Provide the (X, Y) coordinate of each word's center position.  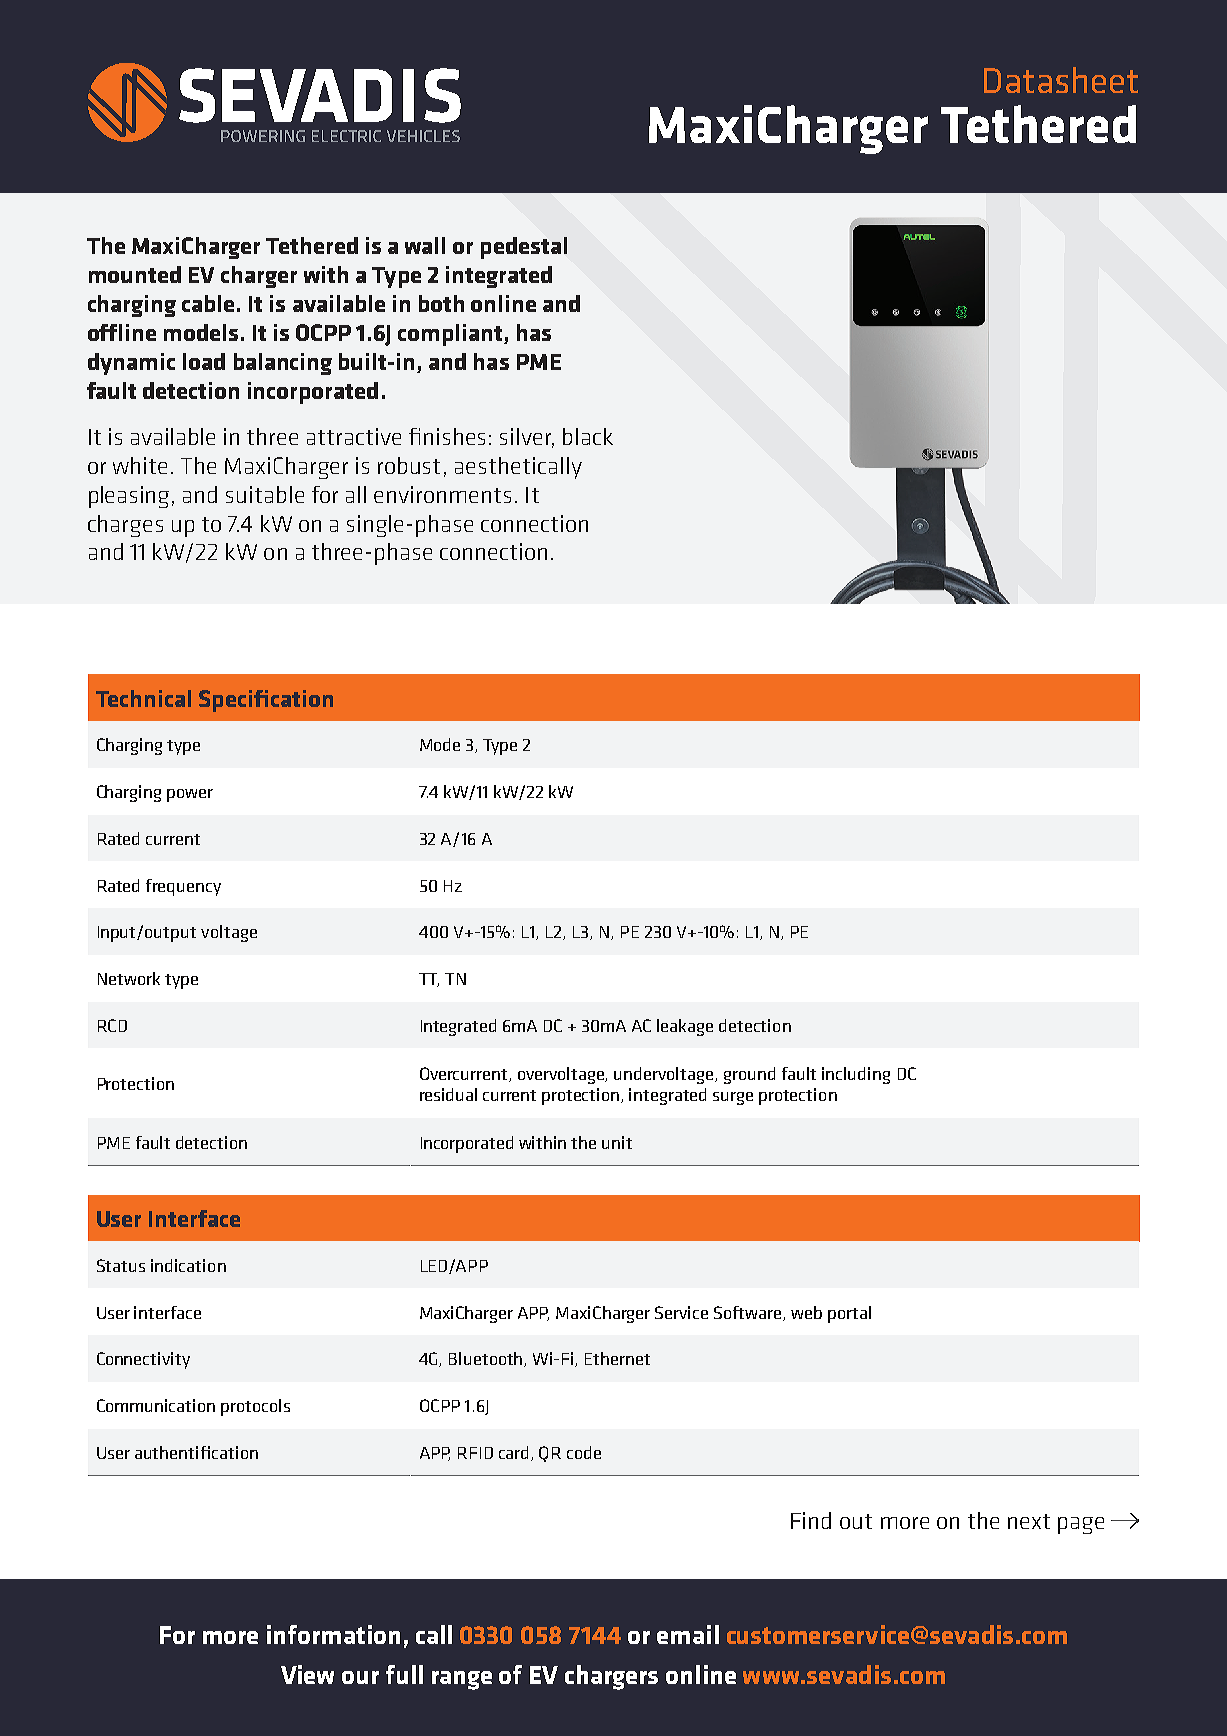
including (856, 1075)
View (307, 1674)
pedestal (524, 248)
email (688, 1634)
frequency (183, 887)
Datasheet (1061, 80)
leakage (685, 1027)
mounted (135, 274)
